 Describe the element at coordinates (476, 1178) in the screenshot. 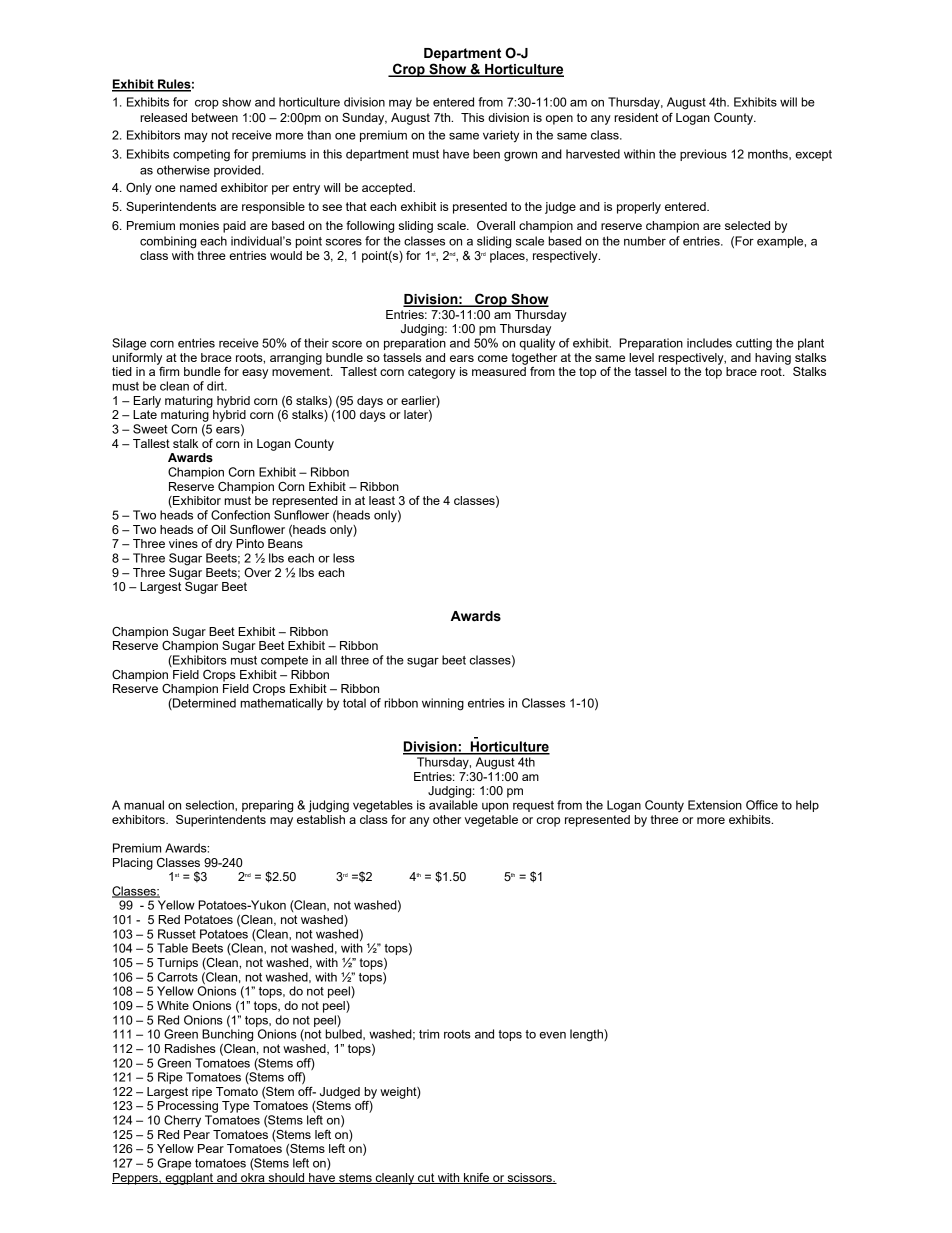

I see `knife` at that location.
